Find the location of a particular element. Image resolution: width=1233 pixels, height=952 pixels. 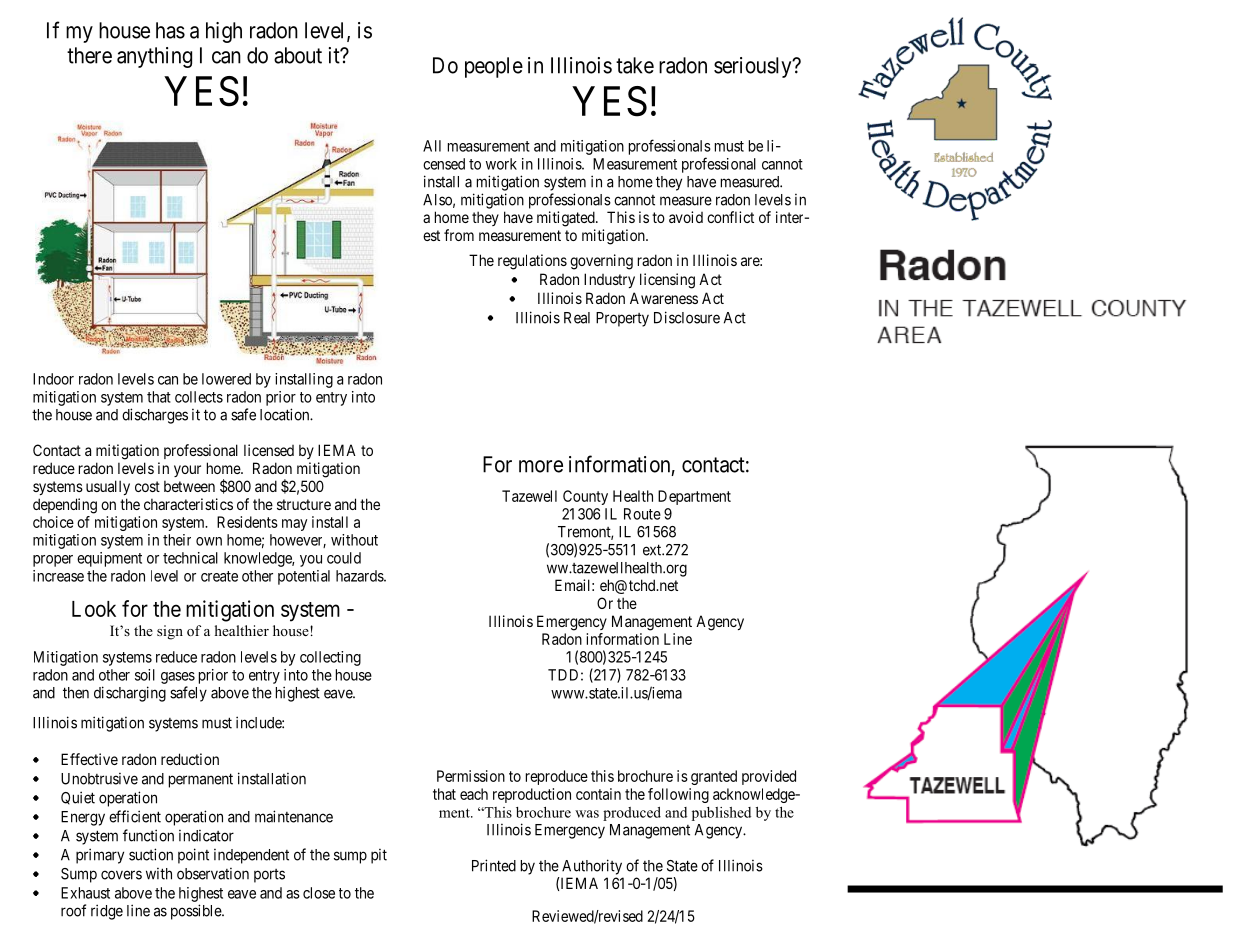

pit is located at coordinates (379, 856).
